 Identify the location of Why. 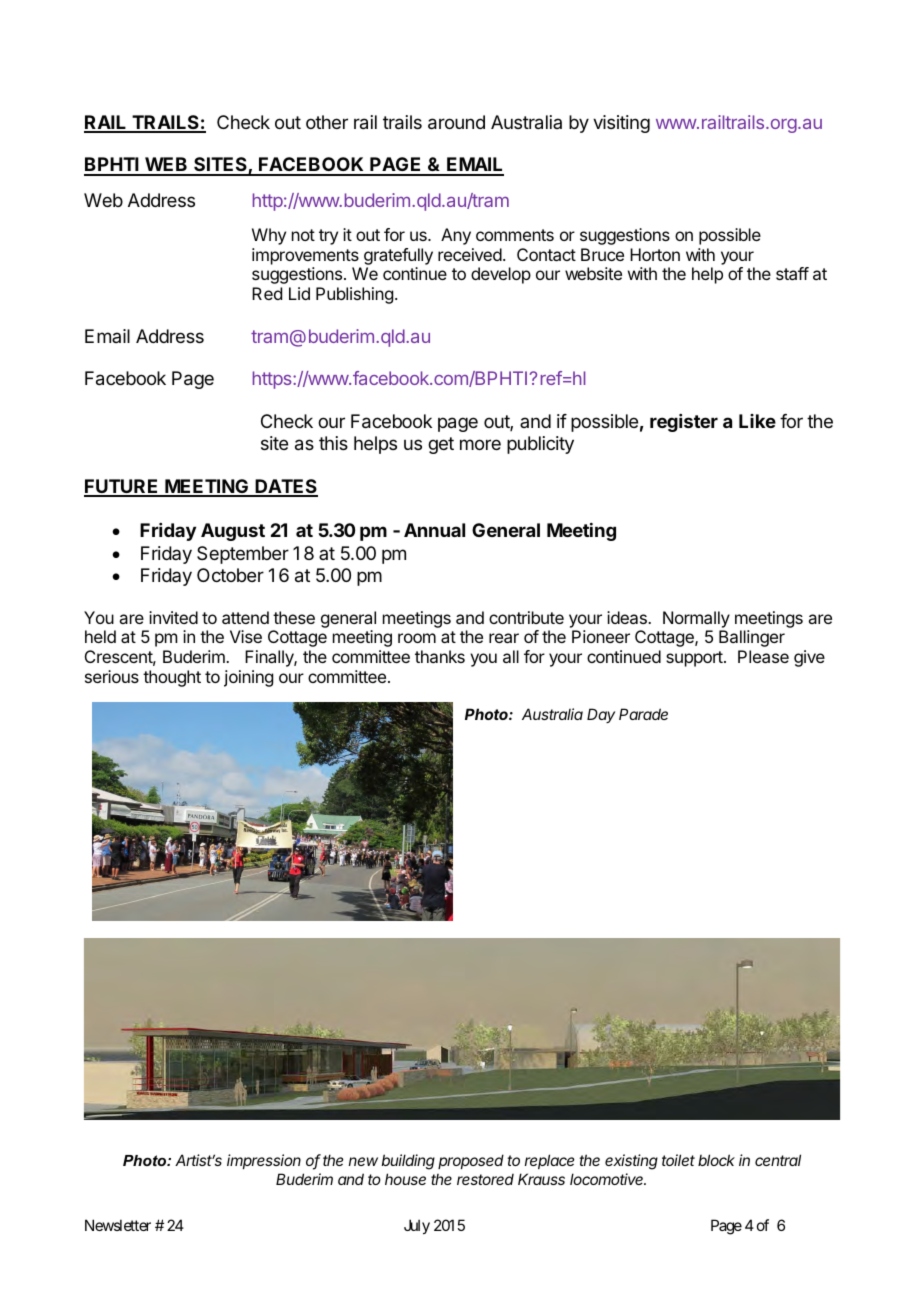
(269, 236).
